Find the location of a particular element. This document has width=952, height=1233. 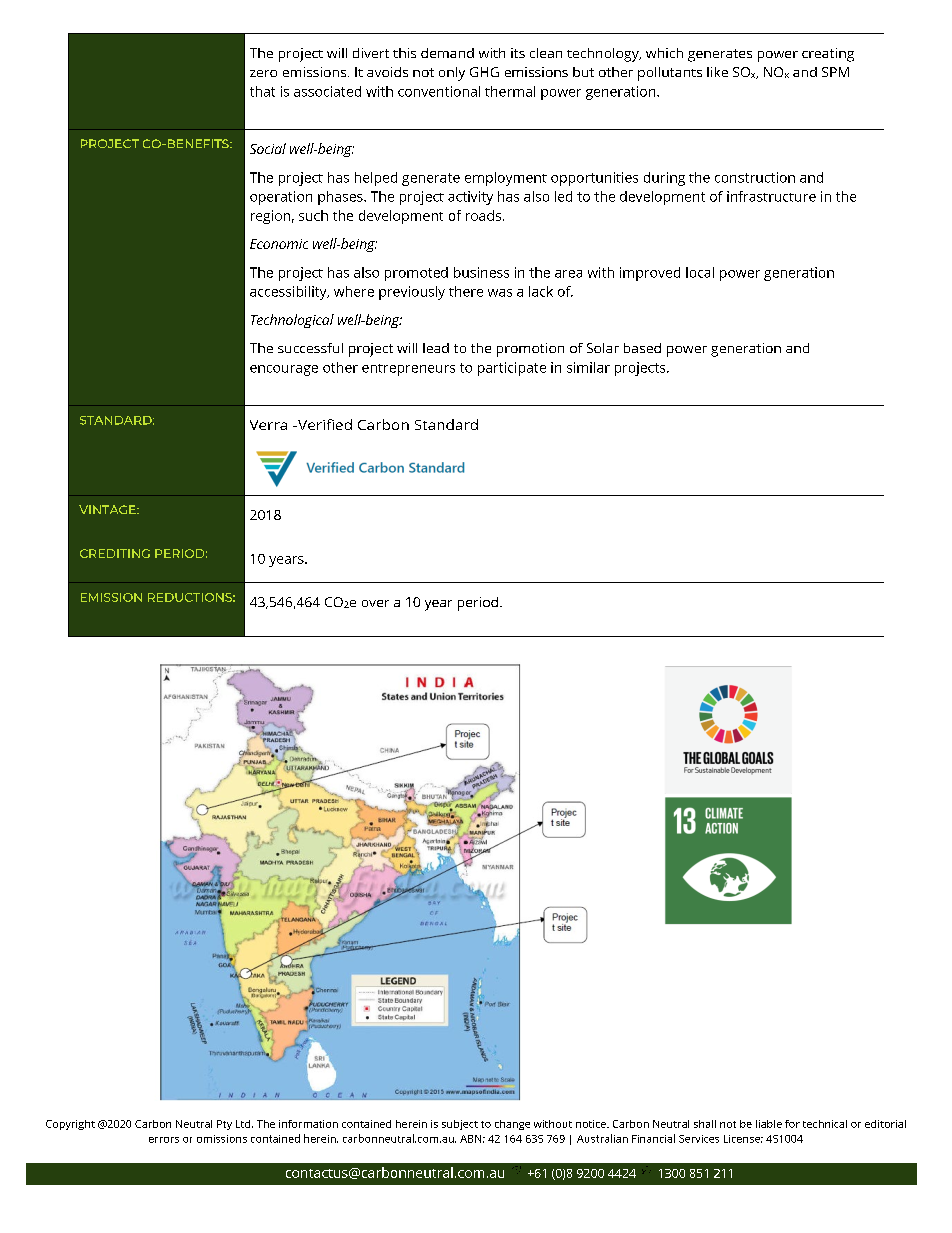

CREDITING is located at coordinates (115, 553).
